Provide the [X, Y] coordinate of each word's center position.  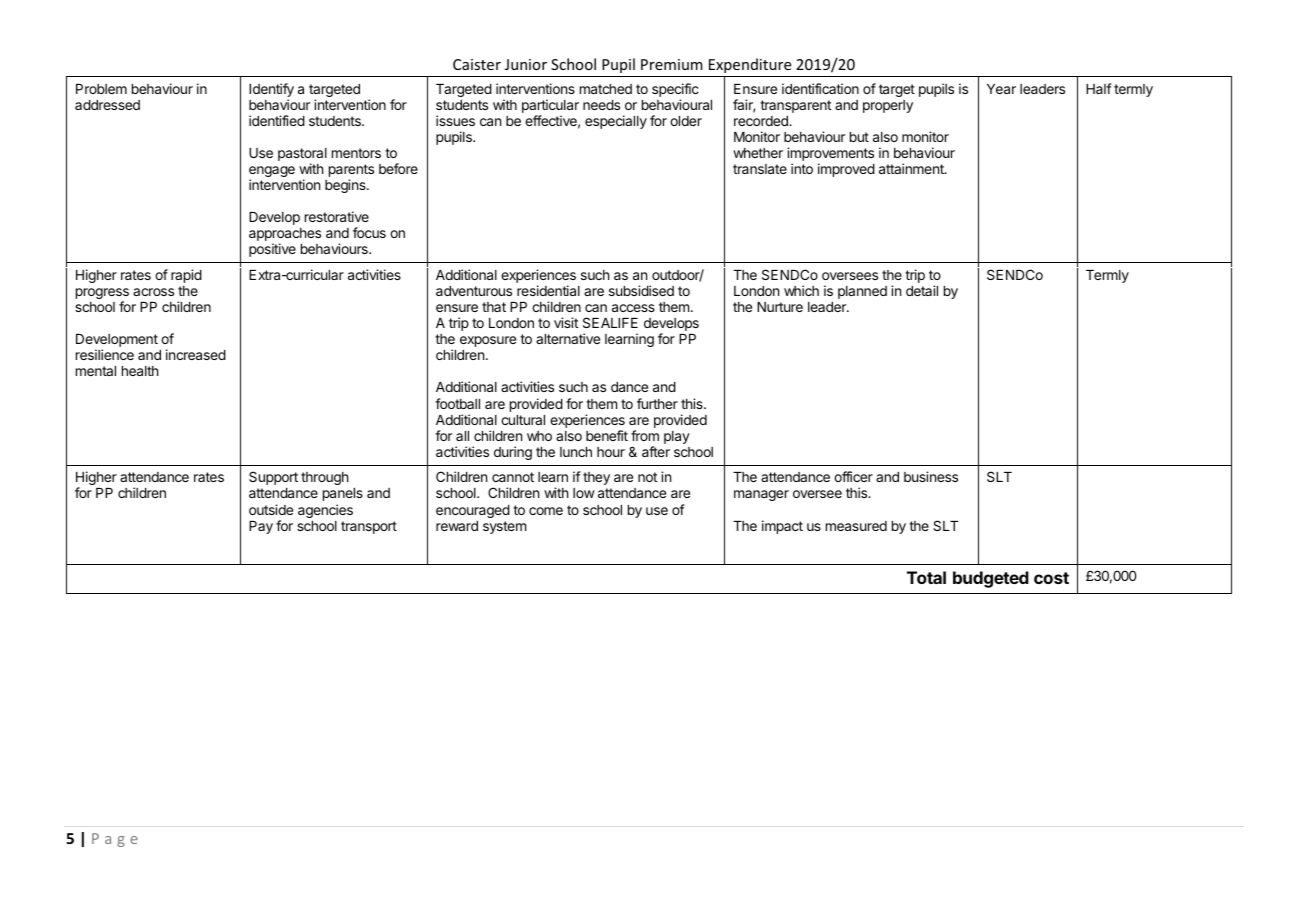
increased [196, 354]
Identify [271, 91]
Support [273, 478]
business [931, 476]
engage [272, 173]
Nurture [780, 307]
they [596, 478]
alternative [568, 338]
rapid [186, 276]
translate [760, 169]
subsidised [641, 290]
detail [922, 290]
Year [1001, 89]
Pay [261, 527]
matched [606, 89]
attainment [912, 168]
